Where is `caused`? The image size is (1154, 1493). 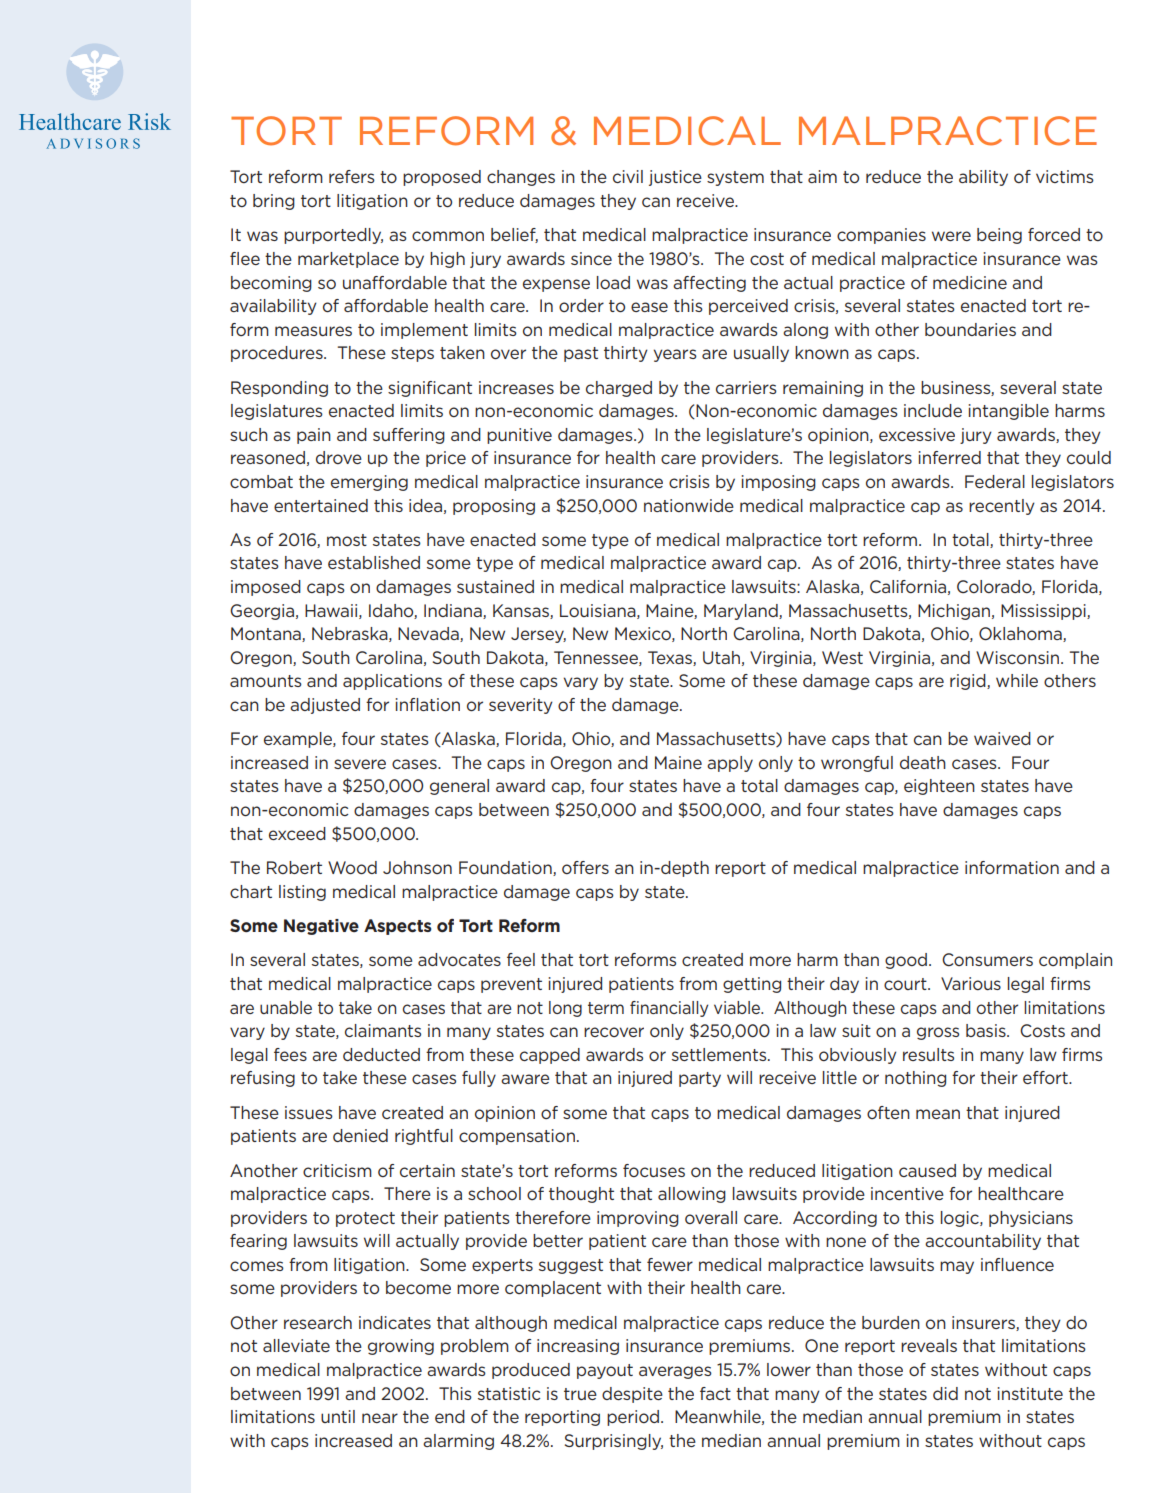
caused is located at coordinates (927, 1170).
